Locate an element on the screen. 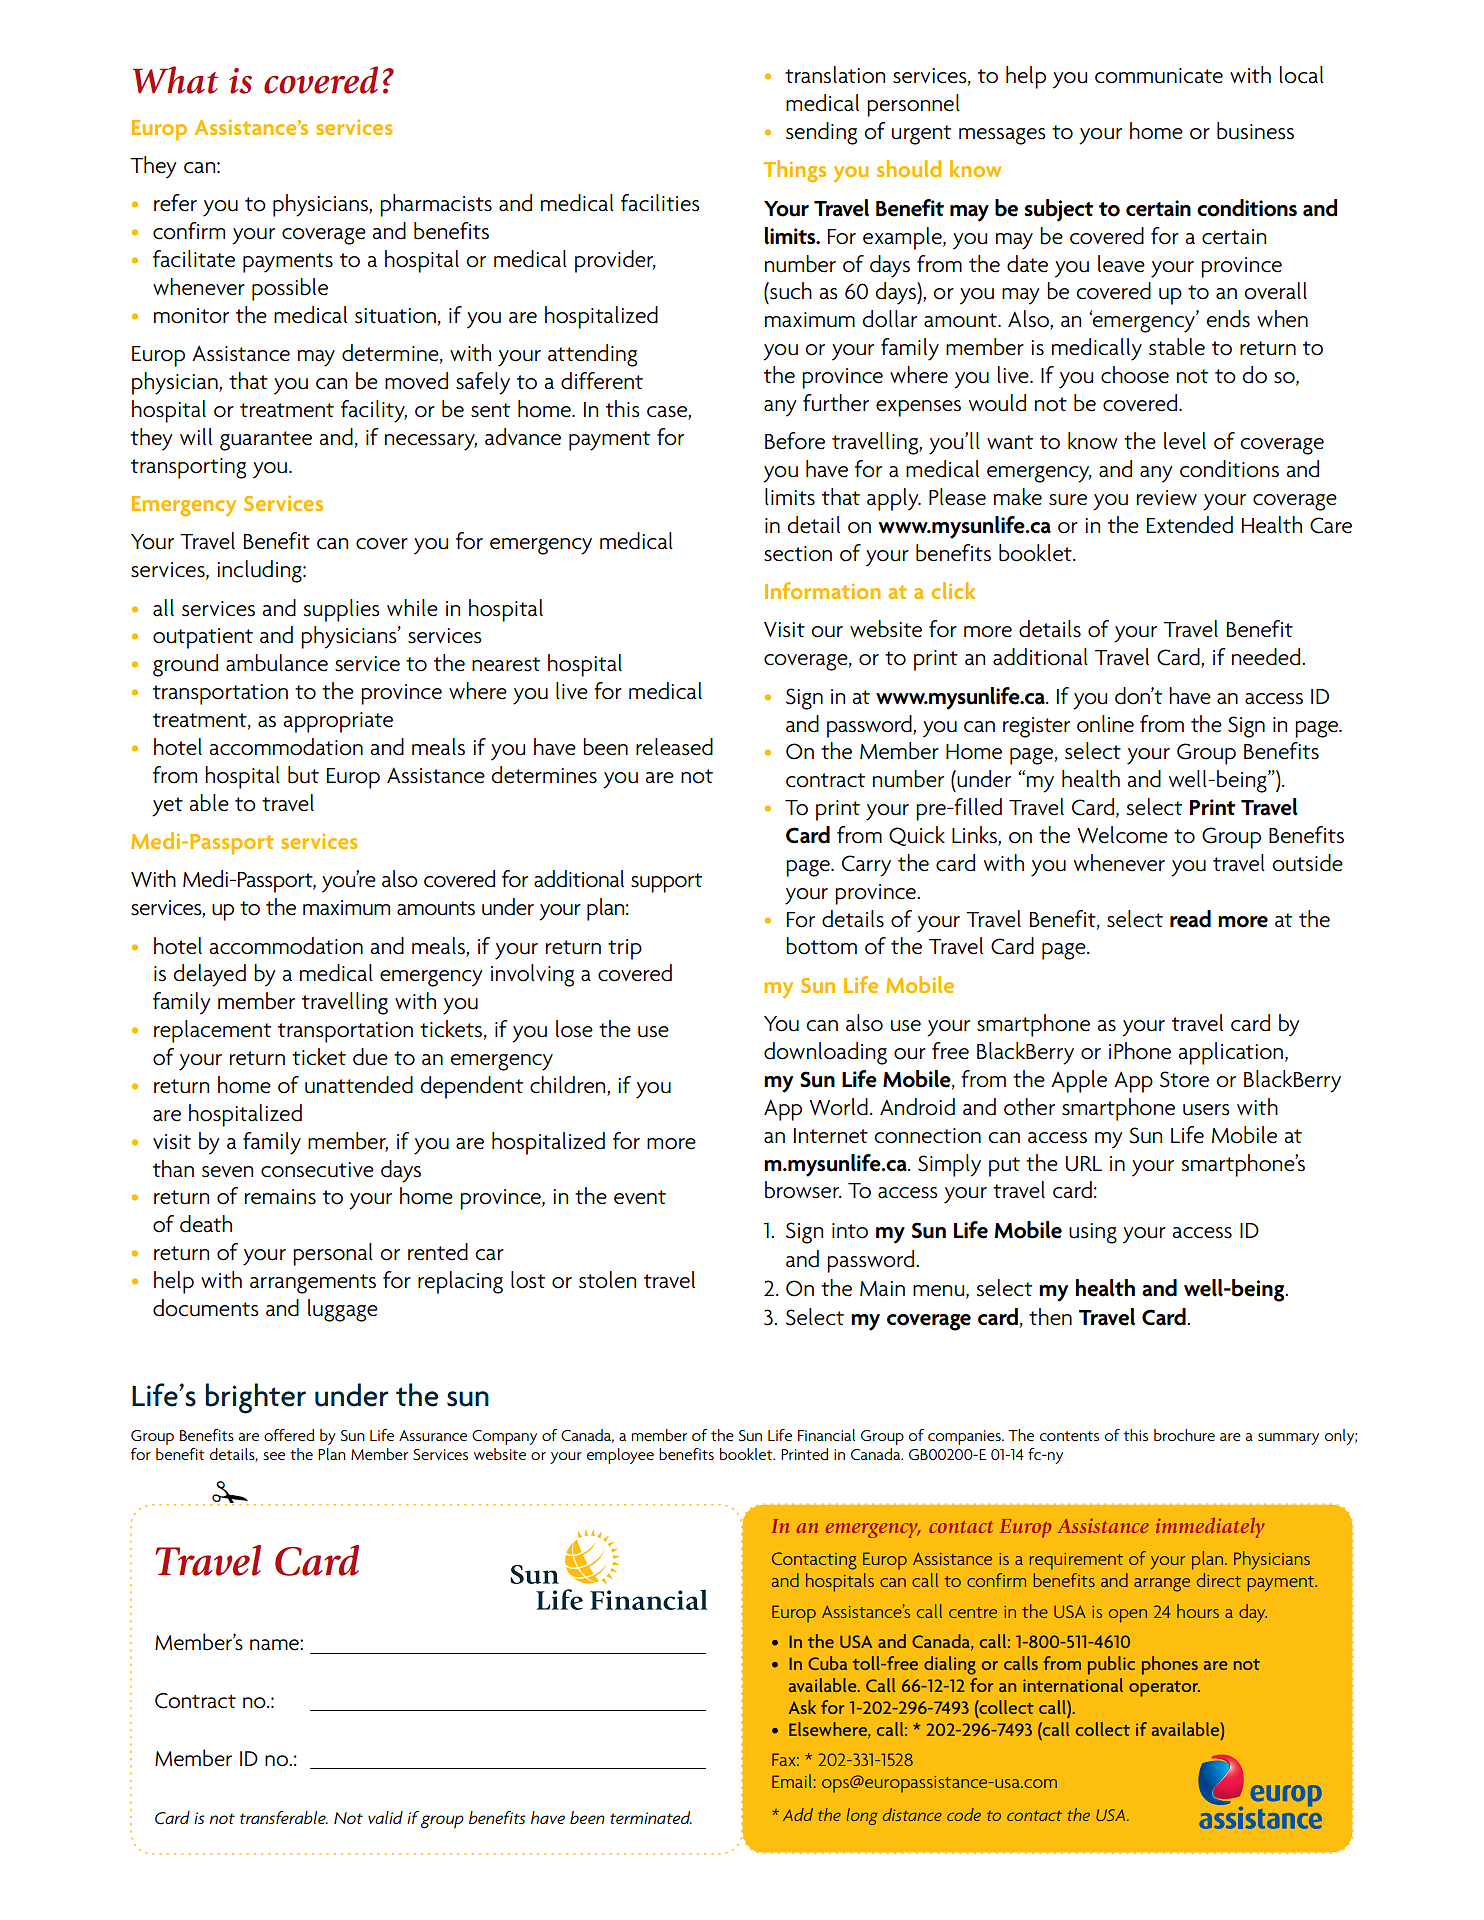  personal is located at coordinates (333, 1254).
